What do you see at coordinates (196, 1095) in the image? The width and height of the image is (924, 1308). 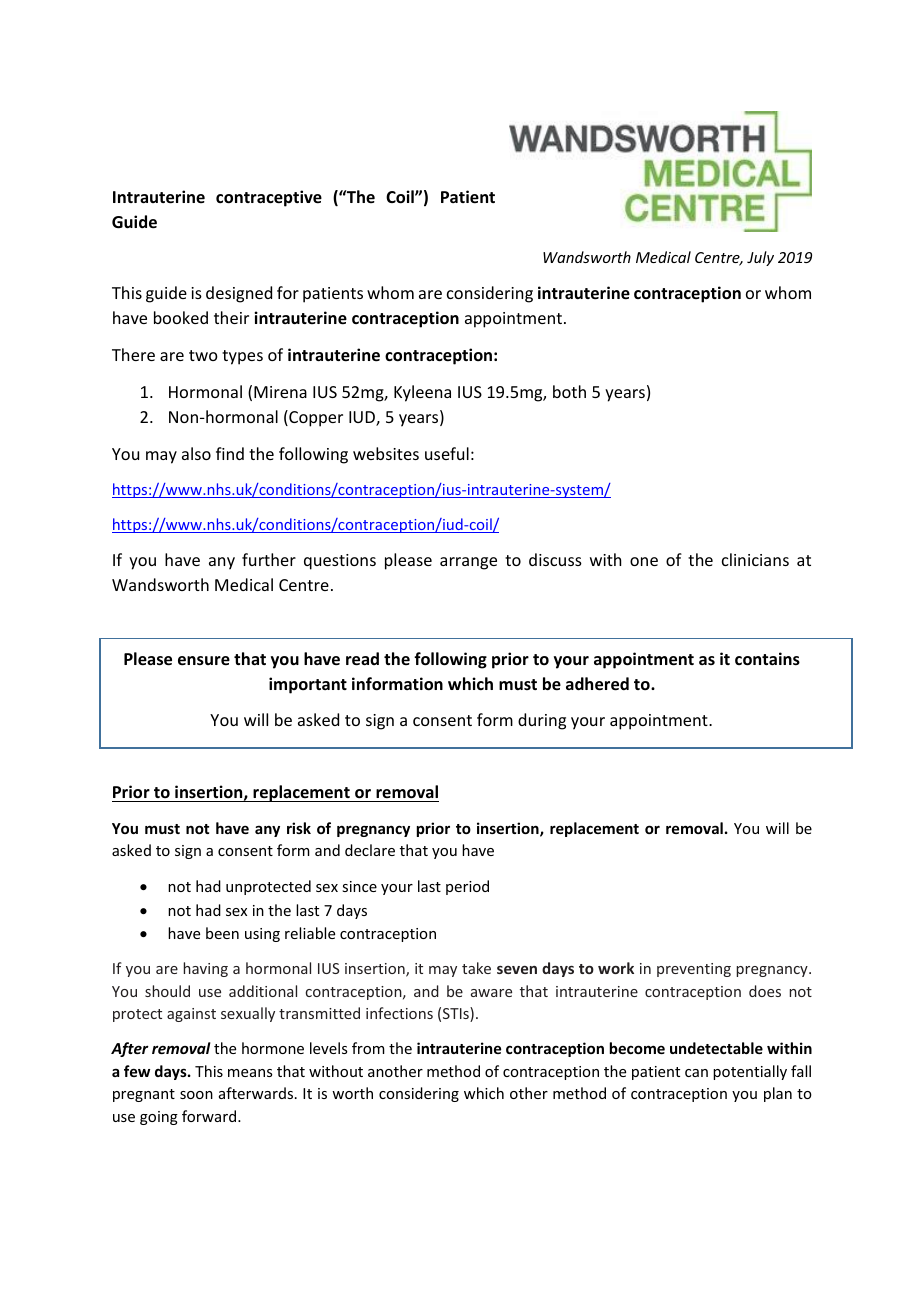 I see `soon` at bounding box center [196, 1095].
